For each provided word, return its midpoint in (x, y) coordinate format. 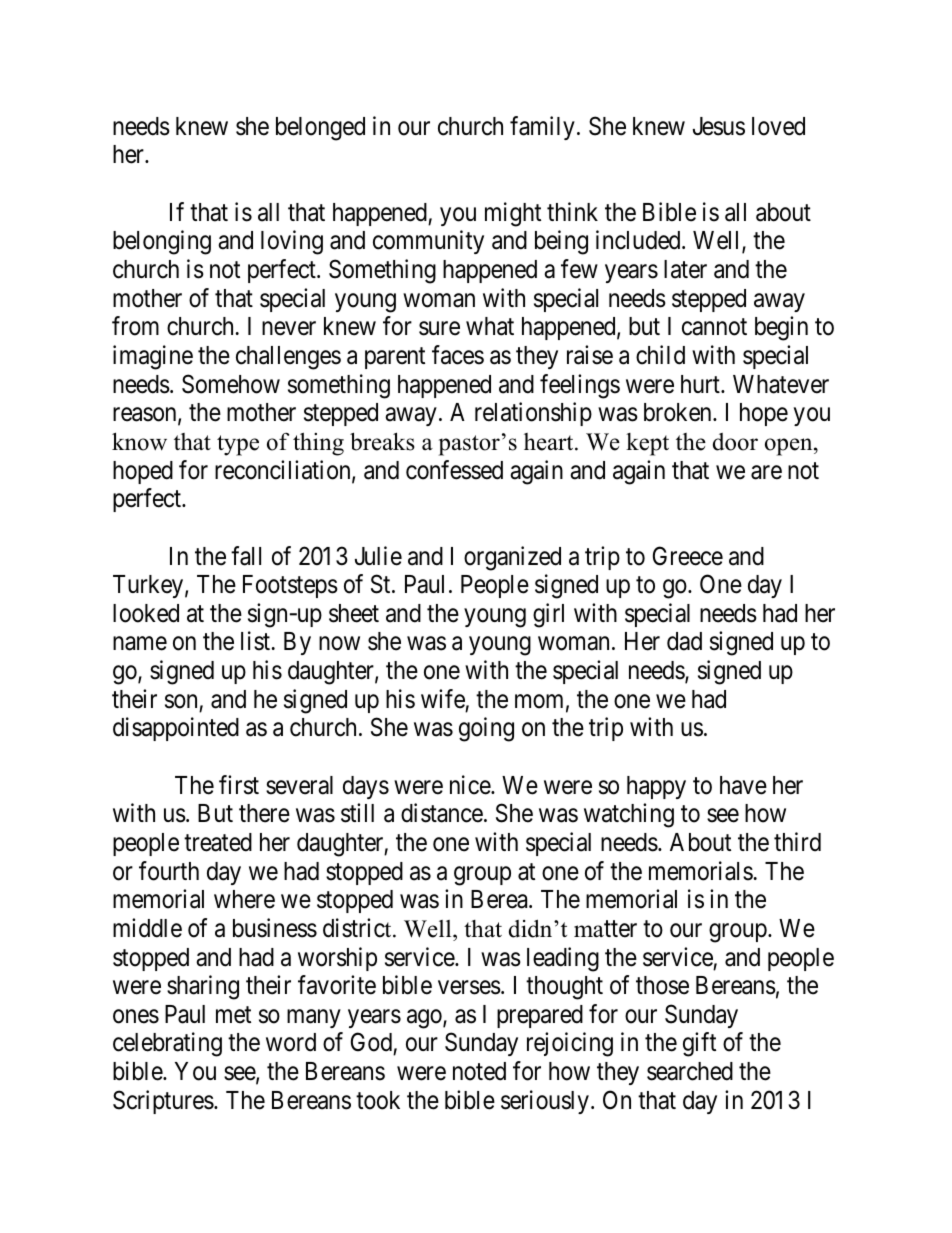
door (735, 442)
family (542, 128)
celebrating (167, 1045)
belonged (320, 129)
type (238, 445)
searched (690, 1071)
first (239, 785)
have (743, 785)
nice (471, 785)
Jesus (719, 126)
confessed (454, 470)
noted (479, 1071)
